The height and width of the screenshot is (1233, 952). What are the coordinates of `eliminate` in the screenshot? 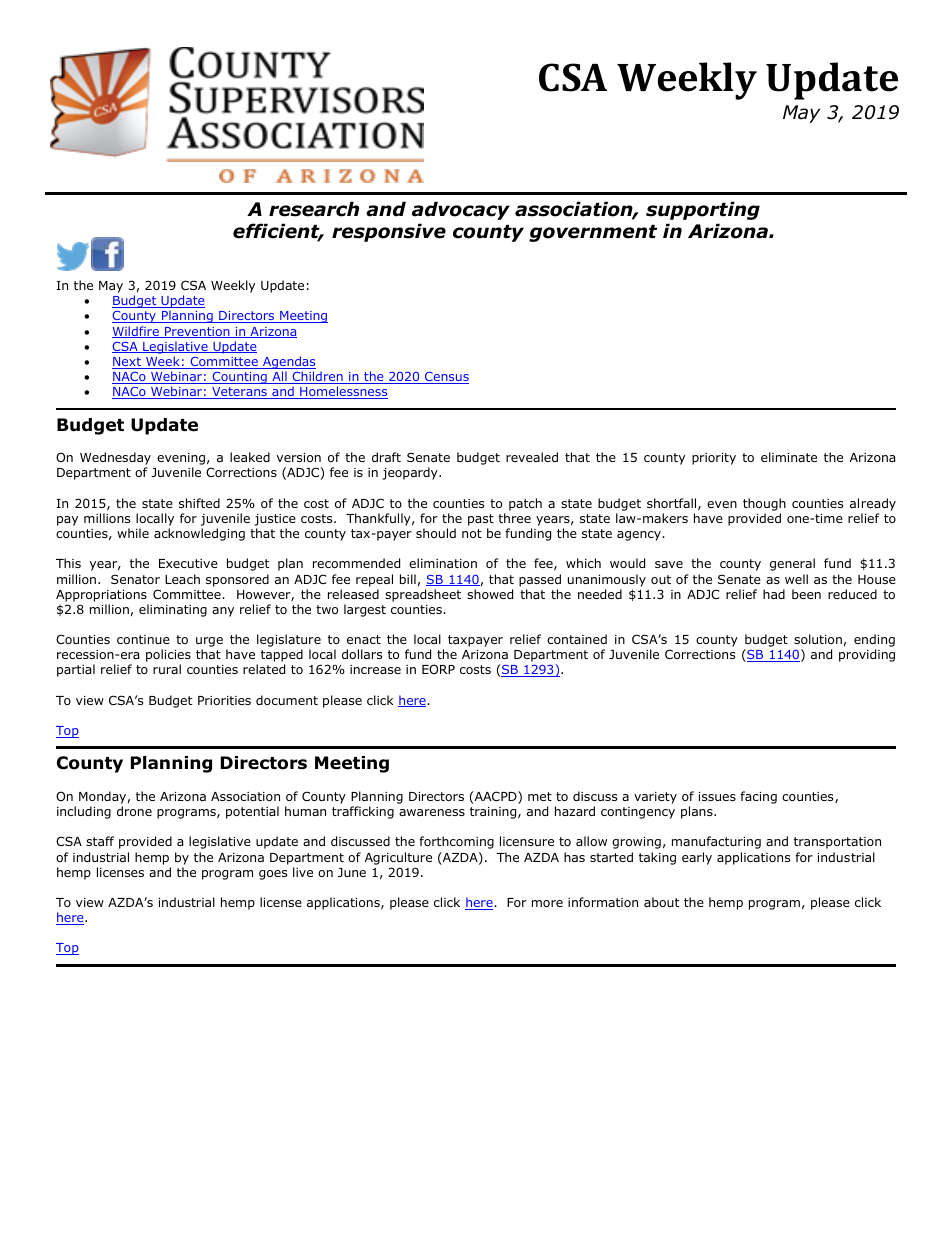 It's located at (789, 457).
